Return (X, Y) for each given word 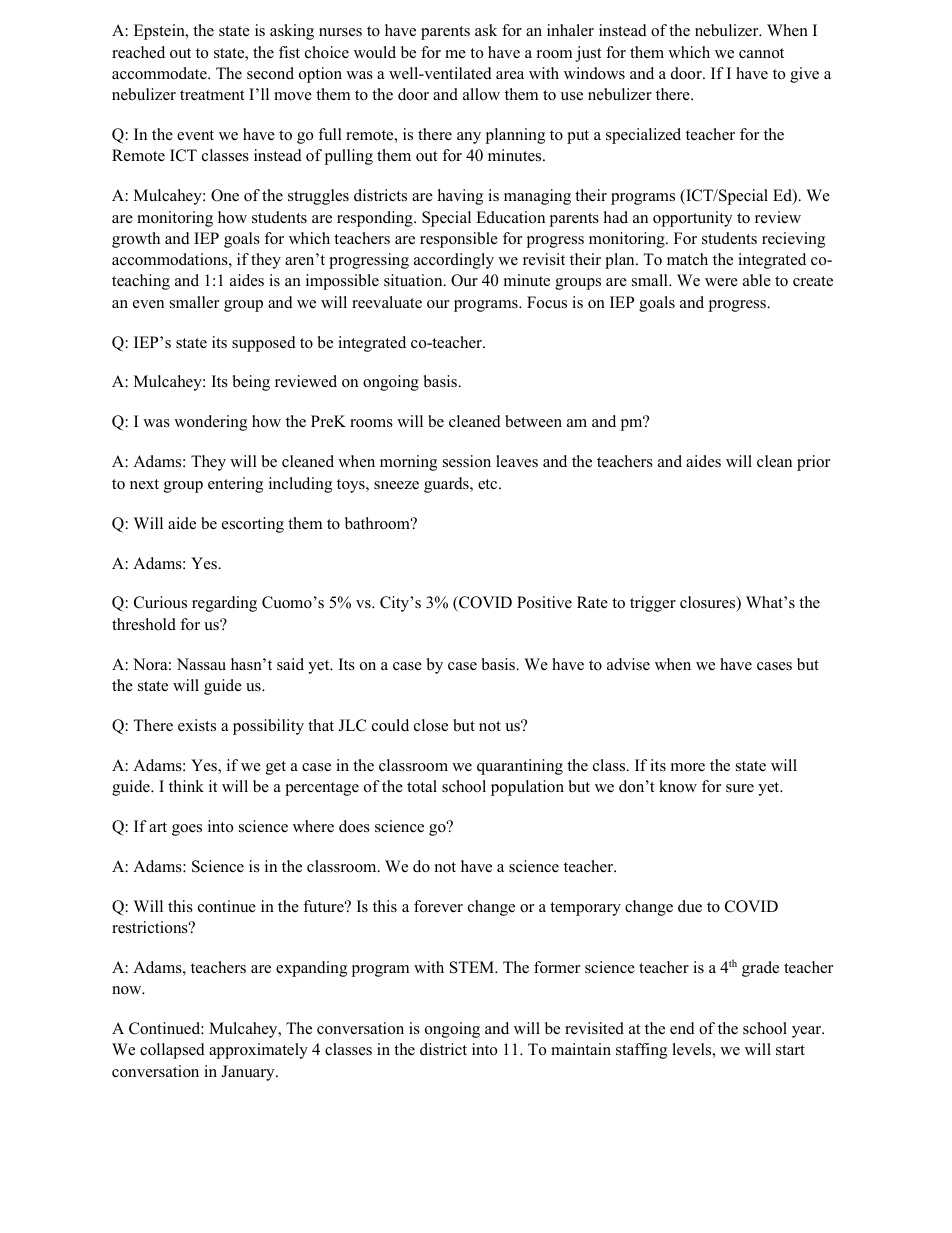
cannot (761, 53)
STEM (473, 967)
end (682, 1028)
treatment (212, 95)
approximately (258, 1051)
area (510, 75)
